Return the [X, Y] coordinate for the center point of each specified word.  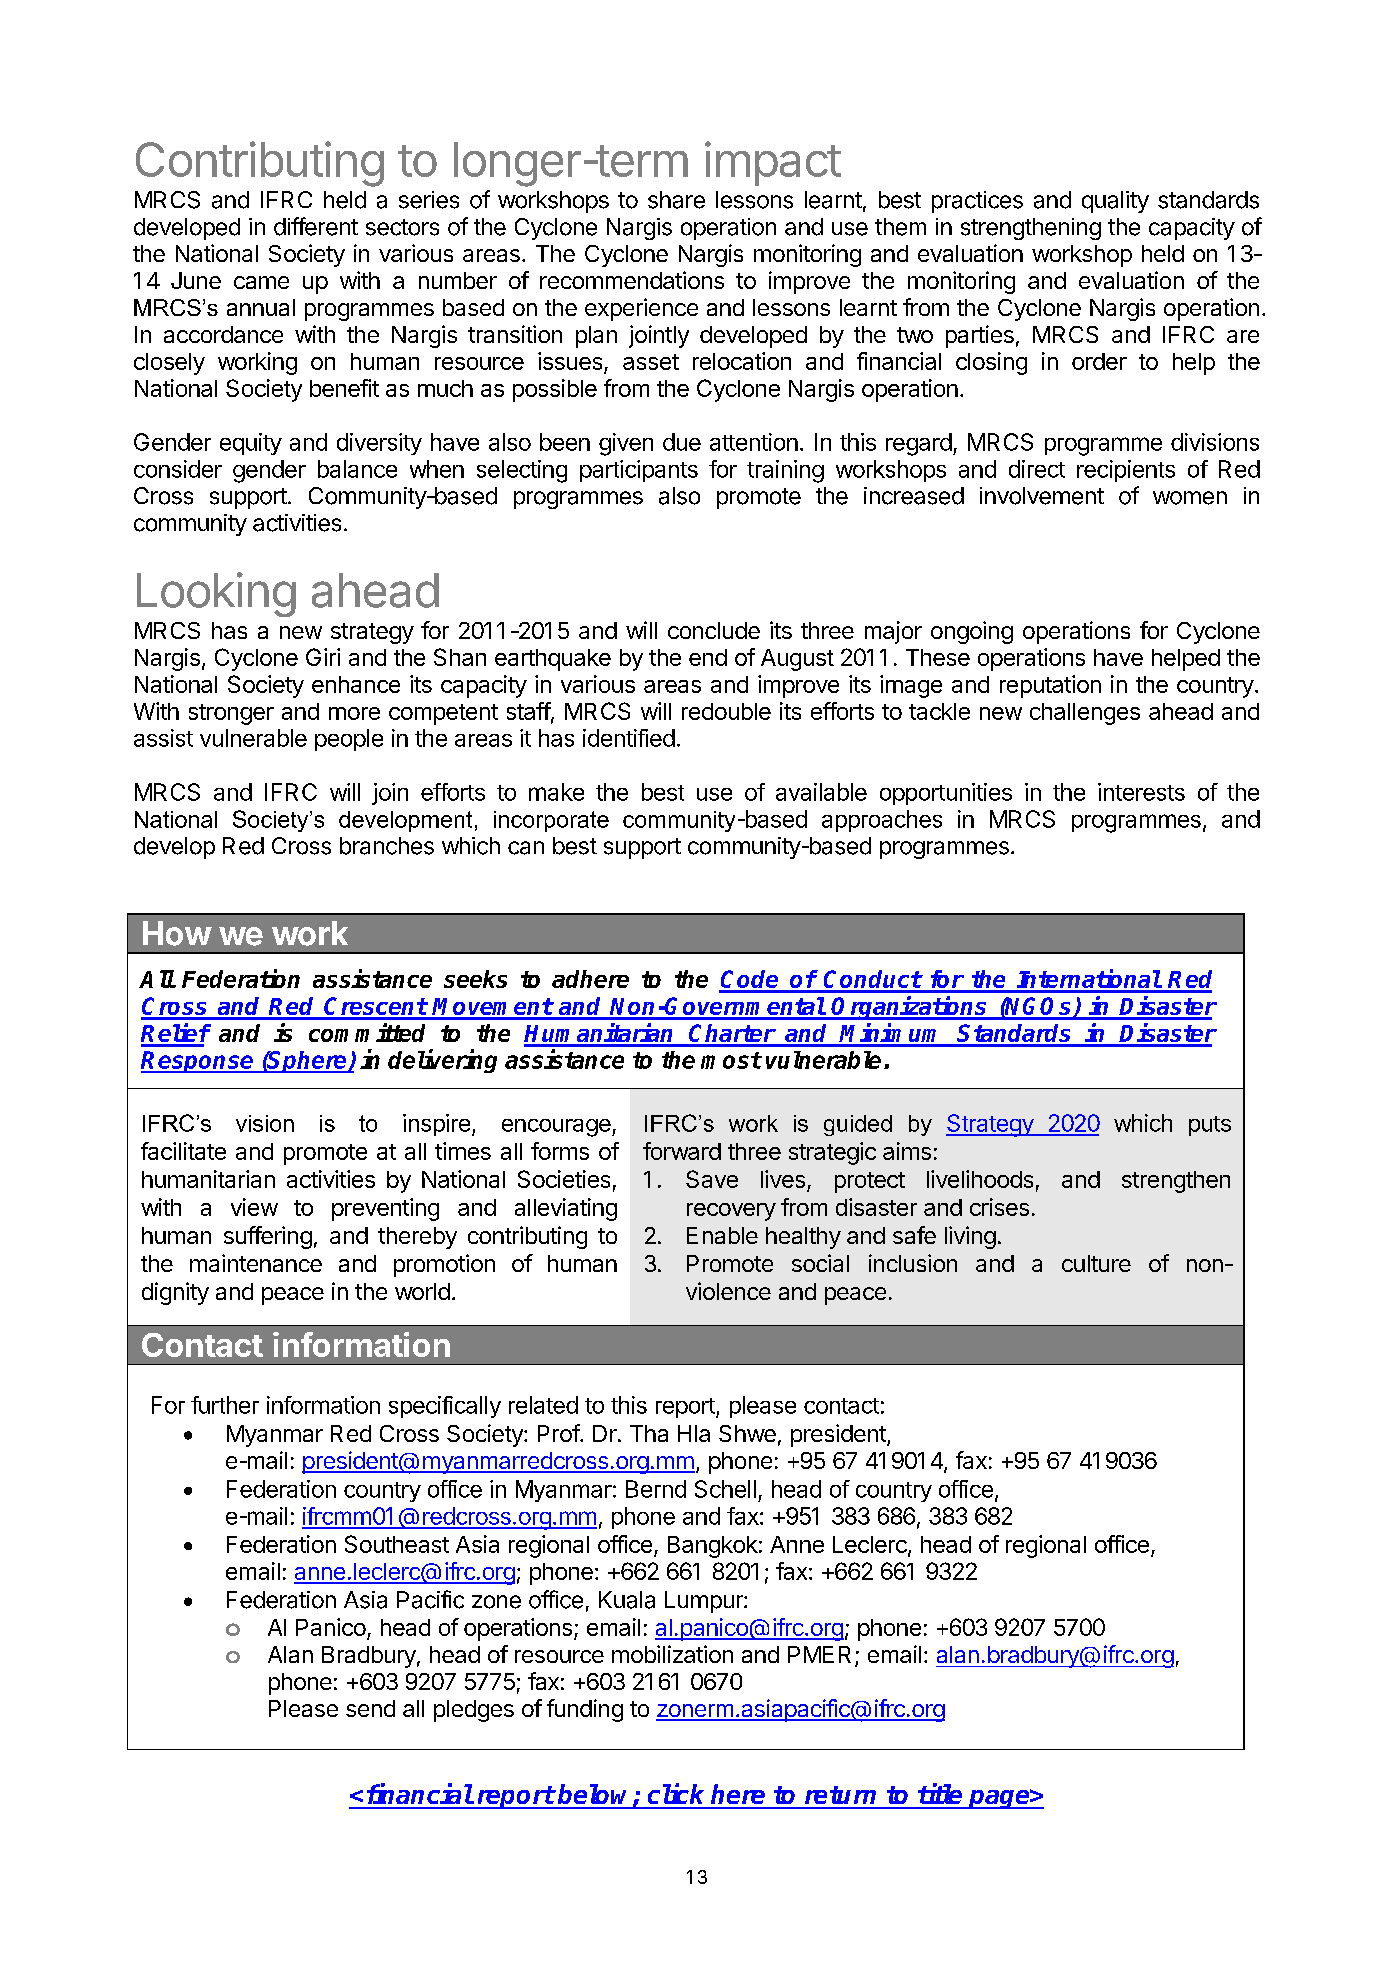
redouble [726, 711]
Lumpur [705, 1602]
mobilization [672, 1654]
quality [1115, 202]
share [676, 200]
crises [999, 1207]
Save [712, 1179]
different [316, 226]
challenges [1085, 714]
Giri [323, 657]
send [370, 1708]
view [254, 1207]
